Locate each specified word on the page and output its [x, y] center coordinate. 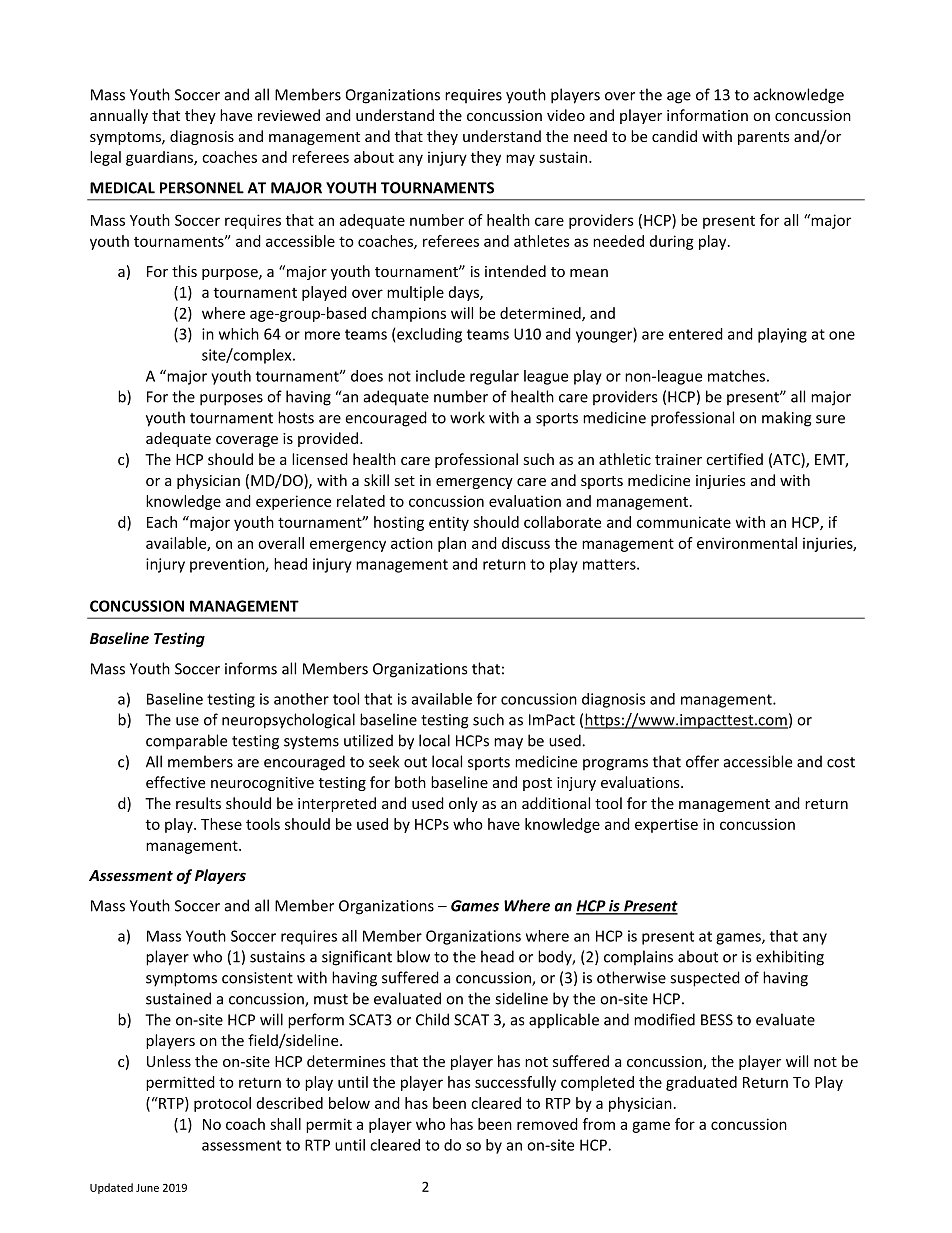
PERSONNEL [202, 188]
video [566, 115]
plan [452, 544]
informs [251, 668]
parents [764, 138]
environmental [747, 543]
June [147, 1188]
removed [547, 1124]
